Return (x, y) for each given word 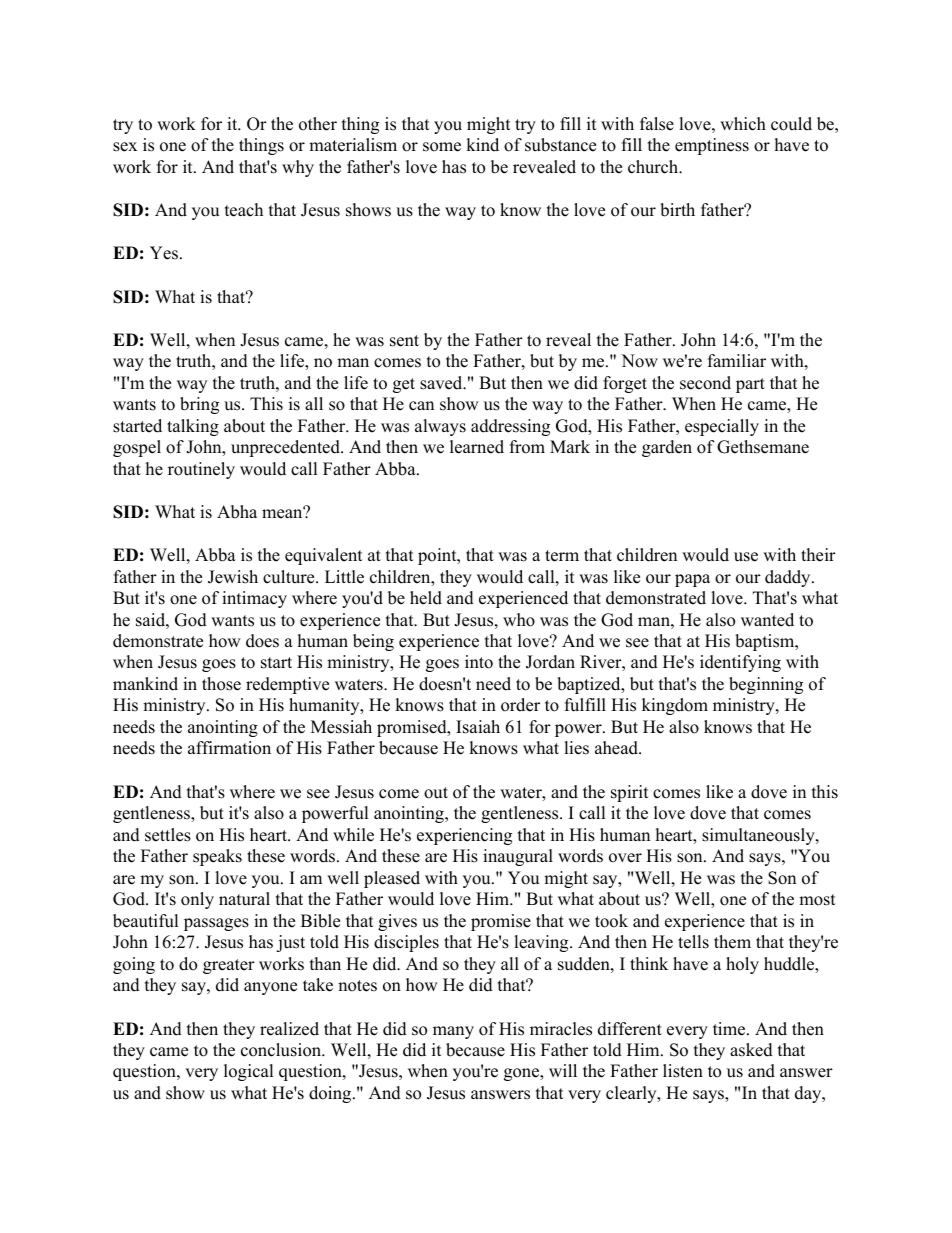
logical (249, 1072)
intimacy (254, 599)
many (453, 1032)
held (426, 598)
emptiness (712, 146)
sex (125, 147)
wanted (767, 620)
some (442, 147)
